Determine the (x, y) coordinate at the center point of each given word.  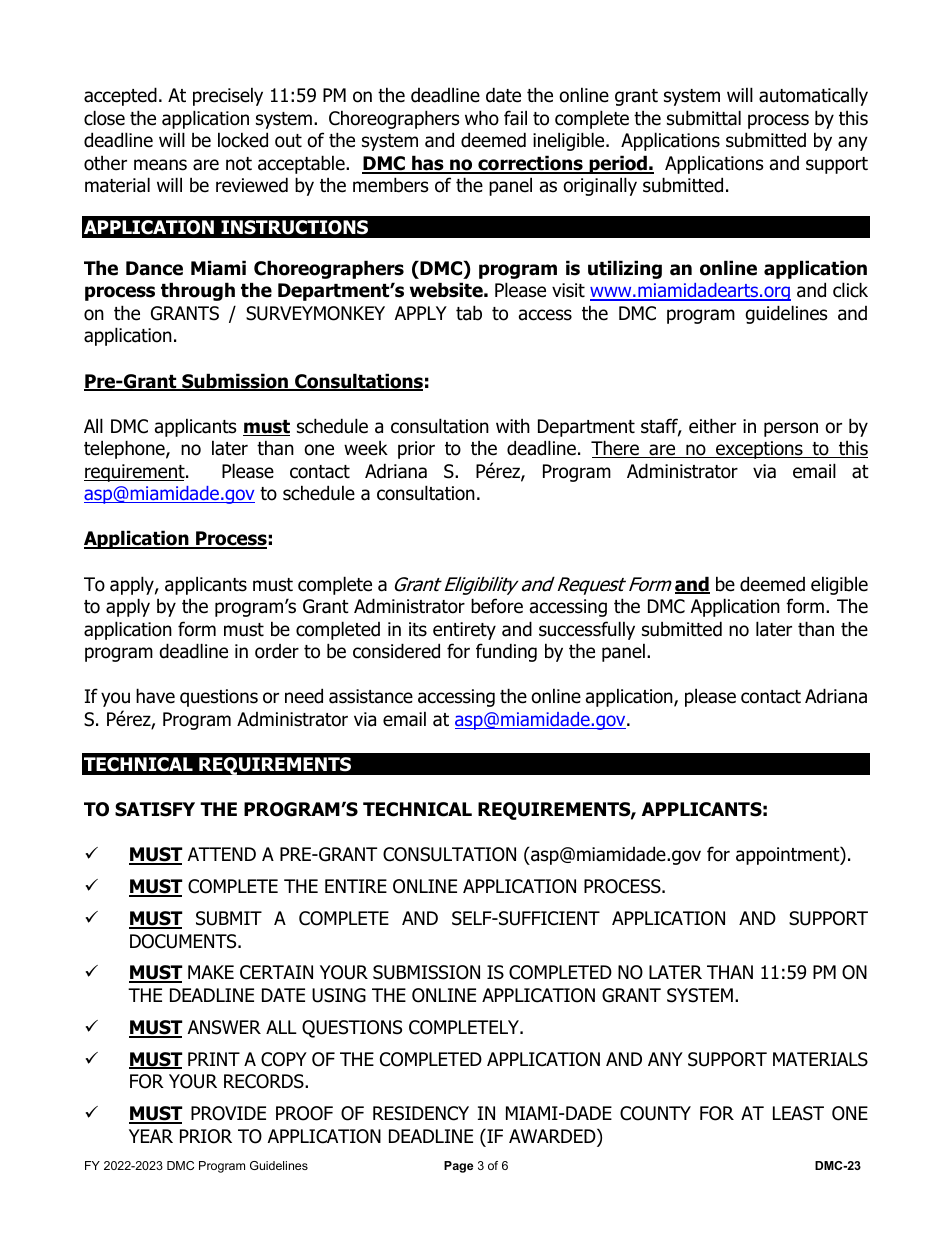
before (497, 606)
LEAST (798, 1113)
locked (243, 140)
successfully (587, 630)
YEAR (151, 1136)
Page (458, 1167)
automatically (813, 96)
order (277, 651)
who (482, 118)
